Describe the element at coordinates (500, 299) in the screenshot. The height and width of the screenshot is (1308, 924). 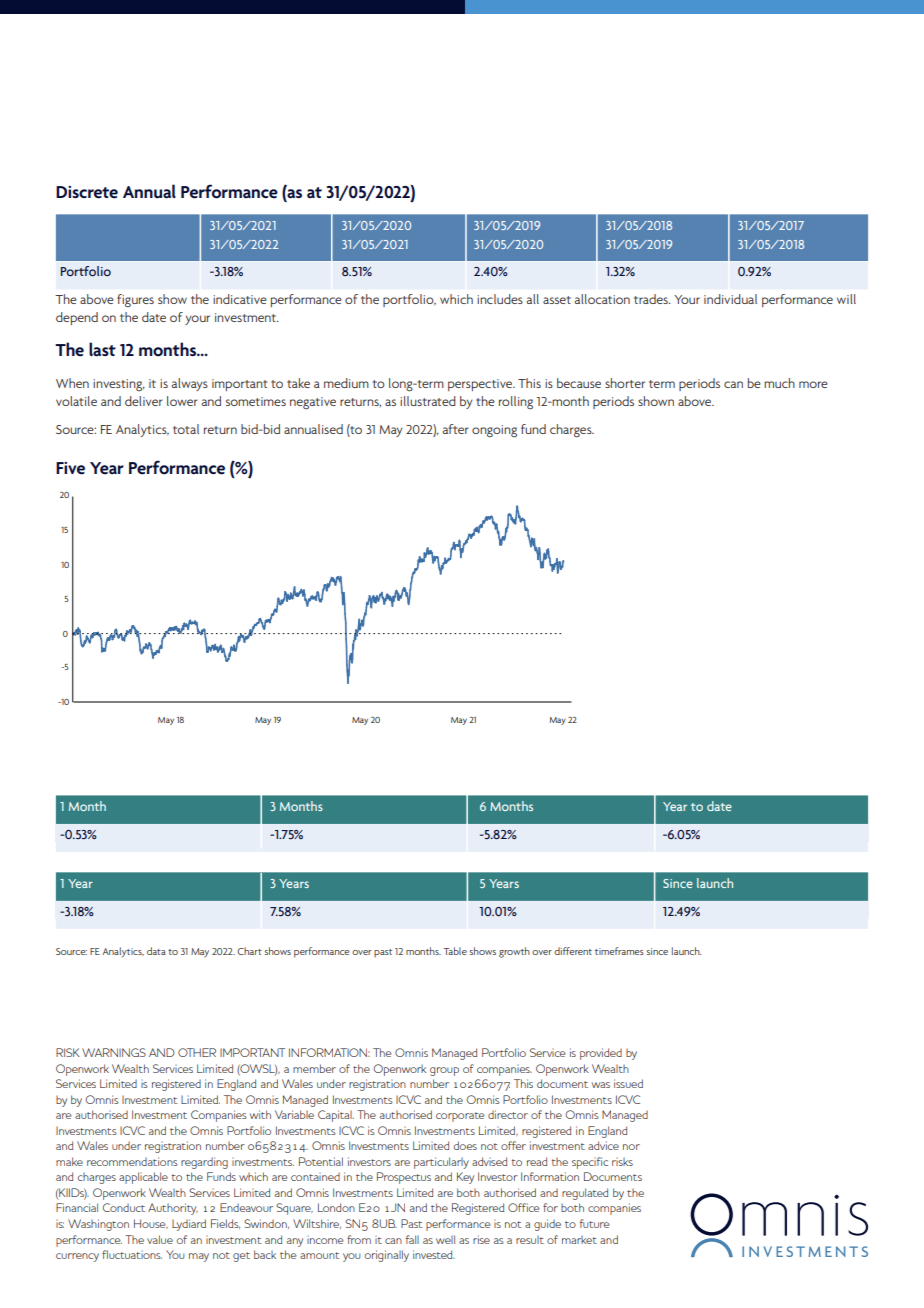
I see `includes` at that location.
